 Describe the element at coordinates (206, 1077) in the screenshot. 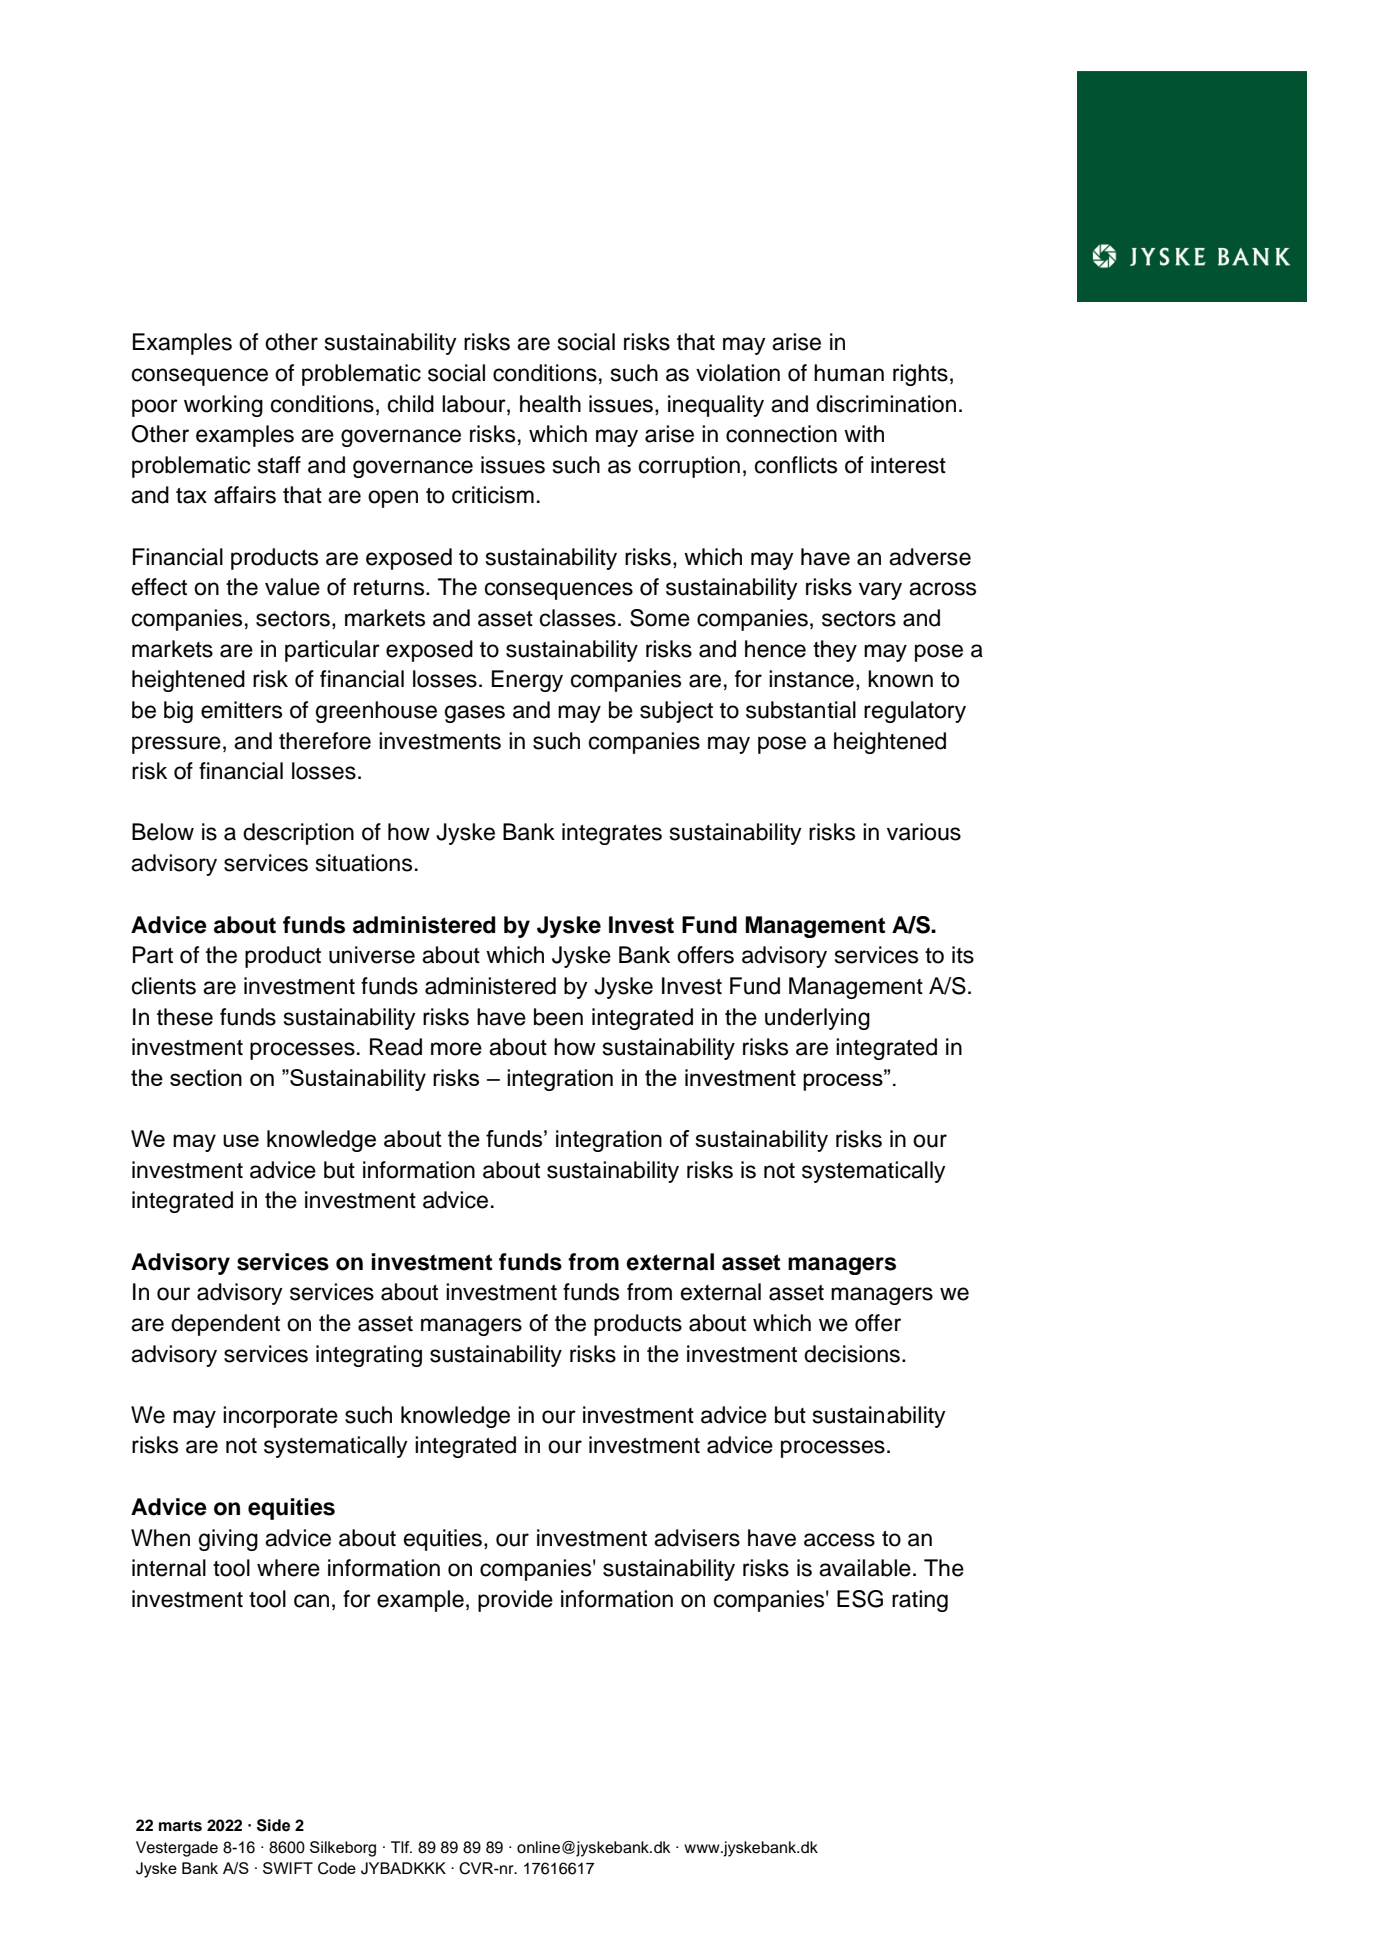

I see `section` at that location.
